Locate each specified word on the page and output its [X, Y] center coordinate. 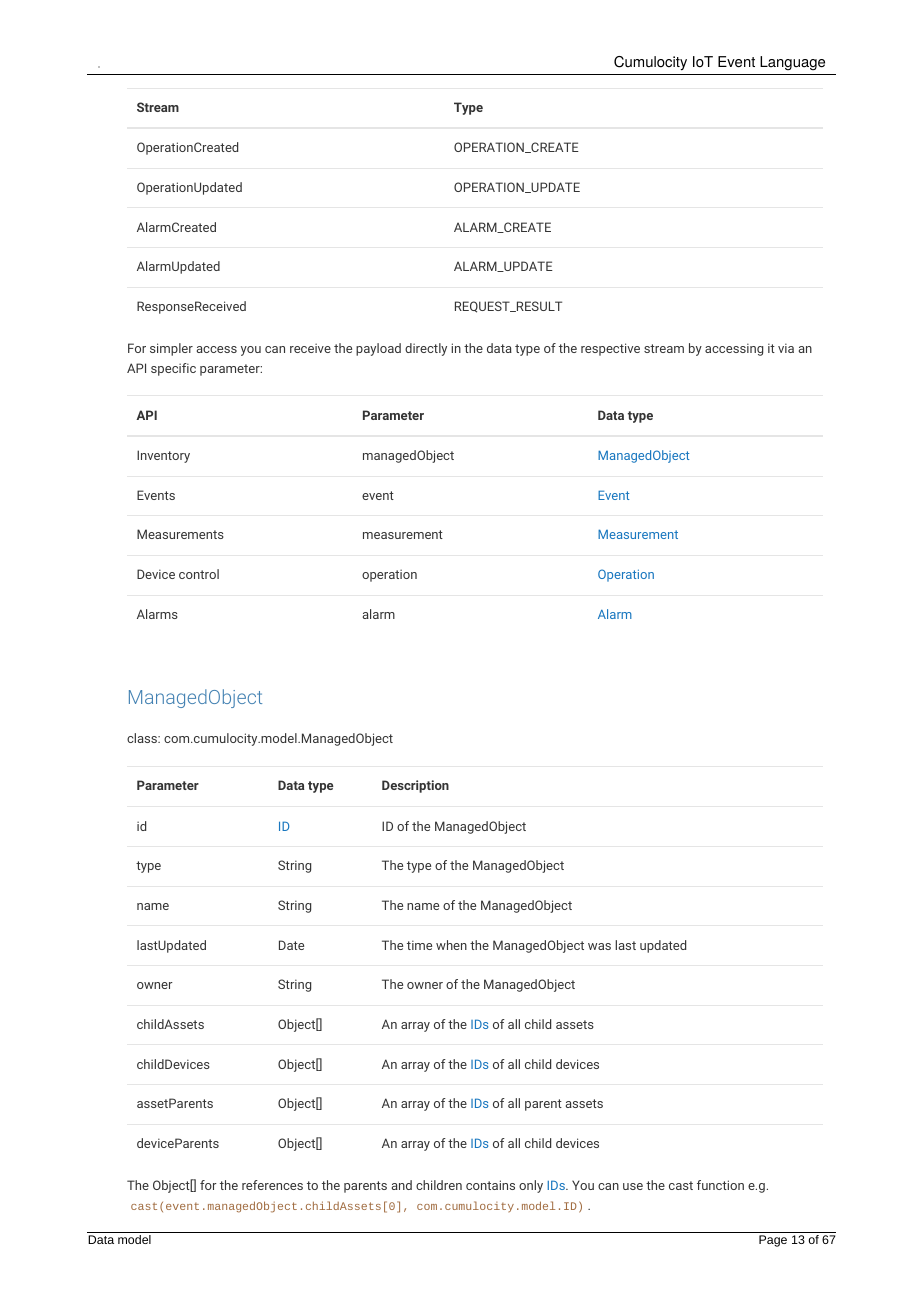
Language [792, 63]
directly [426, 349]
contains [490, 1185]
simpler [171, 349]
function [720, 1185]
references [272, 1185]
